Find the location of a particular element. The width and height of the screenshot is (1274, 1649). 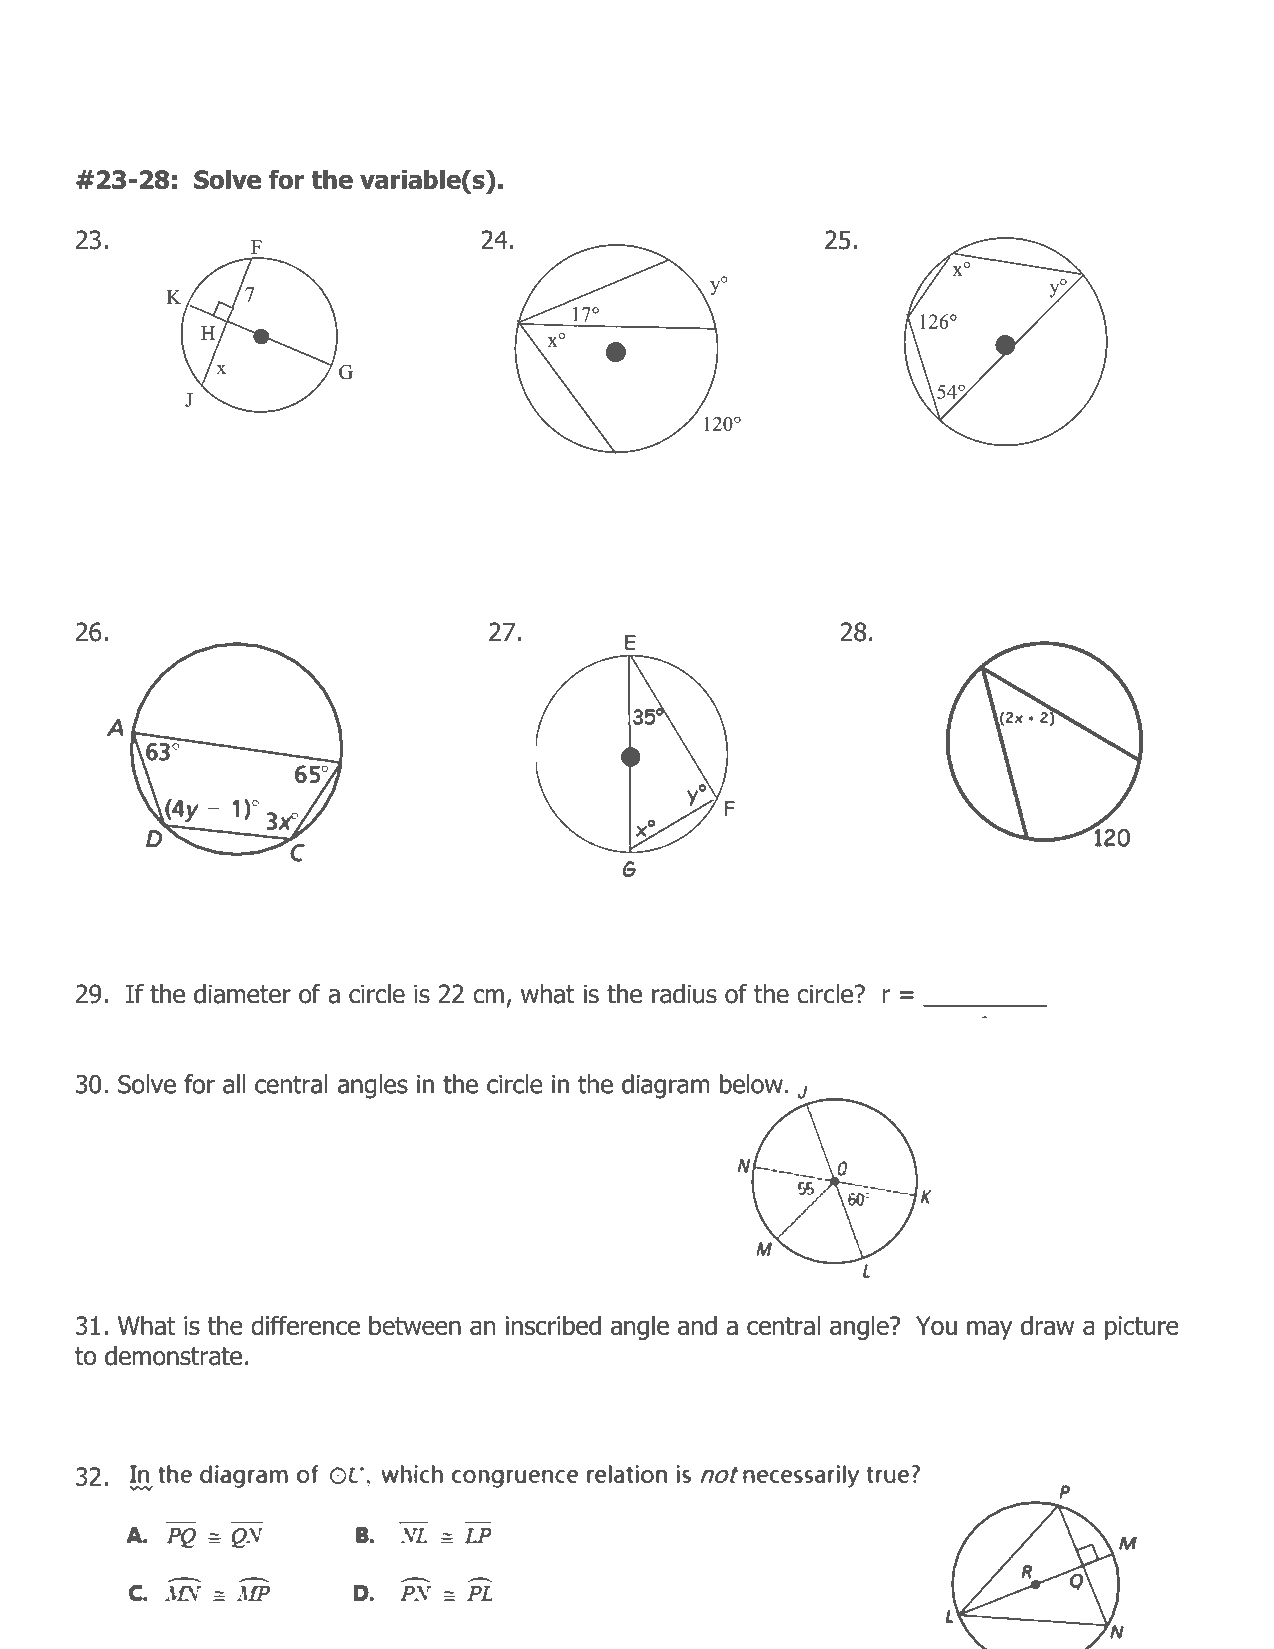

below is located at coordinates (751, 1084).
